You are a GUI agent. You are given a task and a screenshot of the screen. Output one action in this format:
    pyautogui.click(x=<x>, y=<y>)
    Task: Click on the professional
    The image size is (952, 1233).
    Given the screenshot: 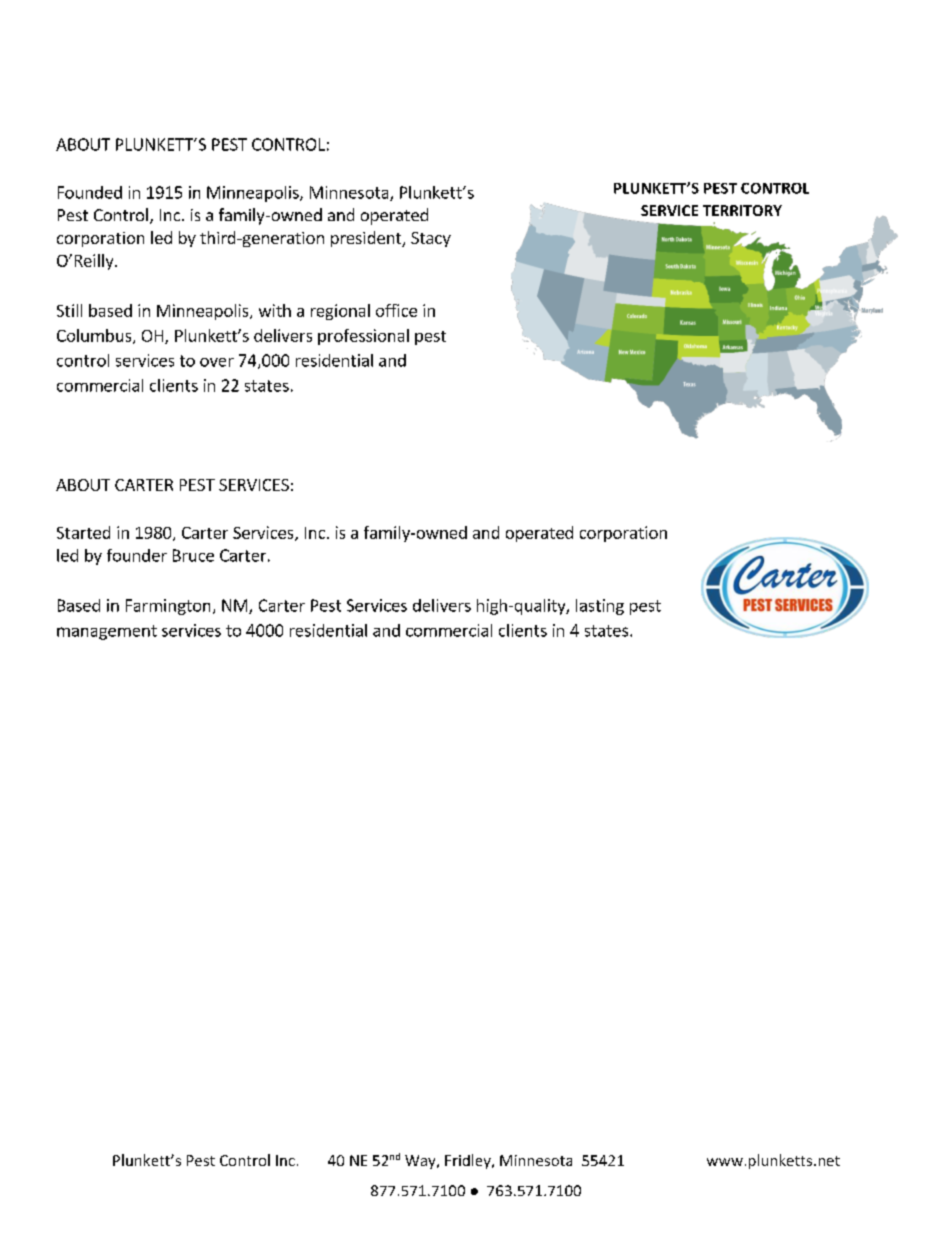 What is the action you would take?
    pyautogui.click(x=363, y=337)
